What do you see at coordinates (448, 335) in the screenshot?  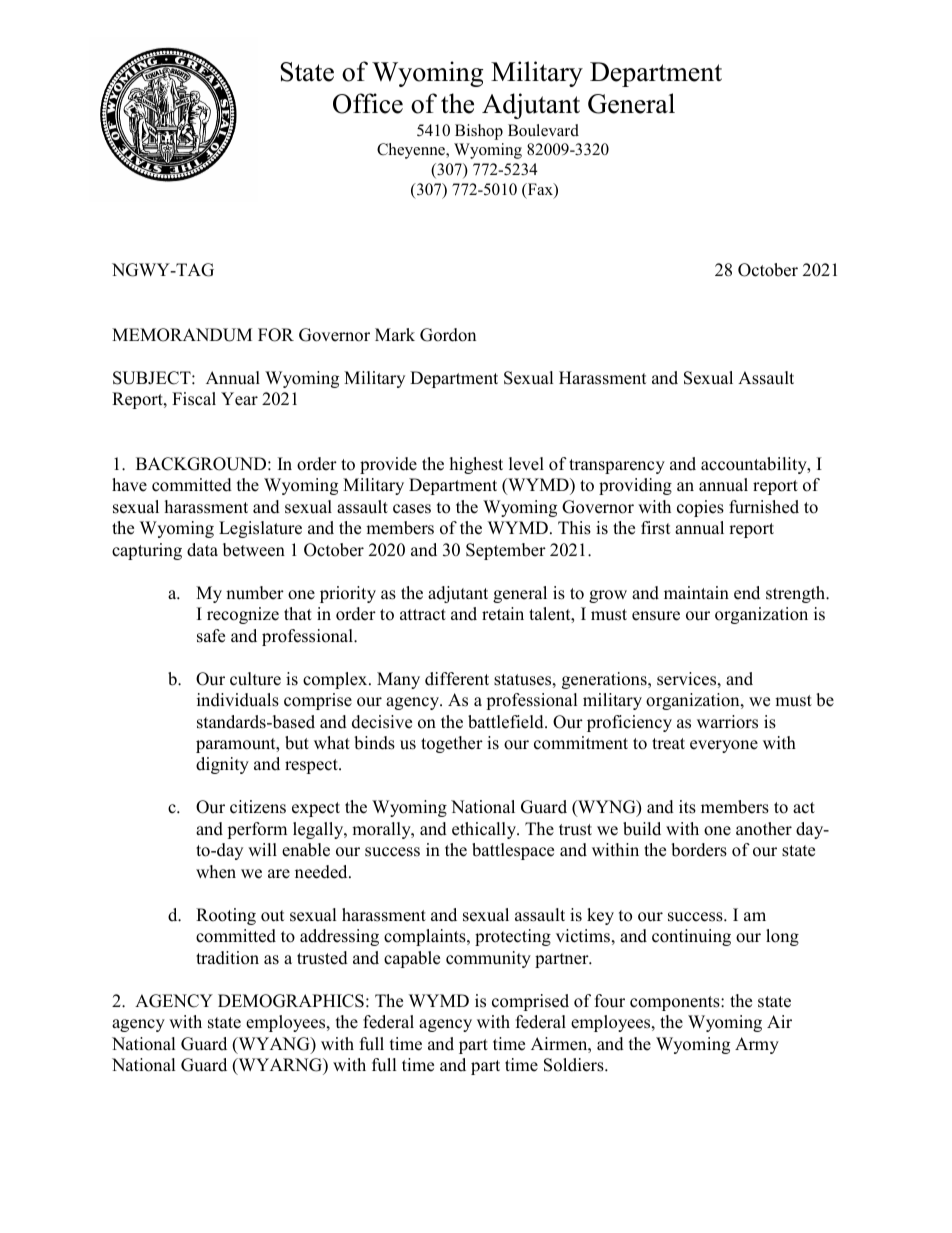 I see `Gordon` at bounding box center [448, 335].
